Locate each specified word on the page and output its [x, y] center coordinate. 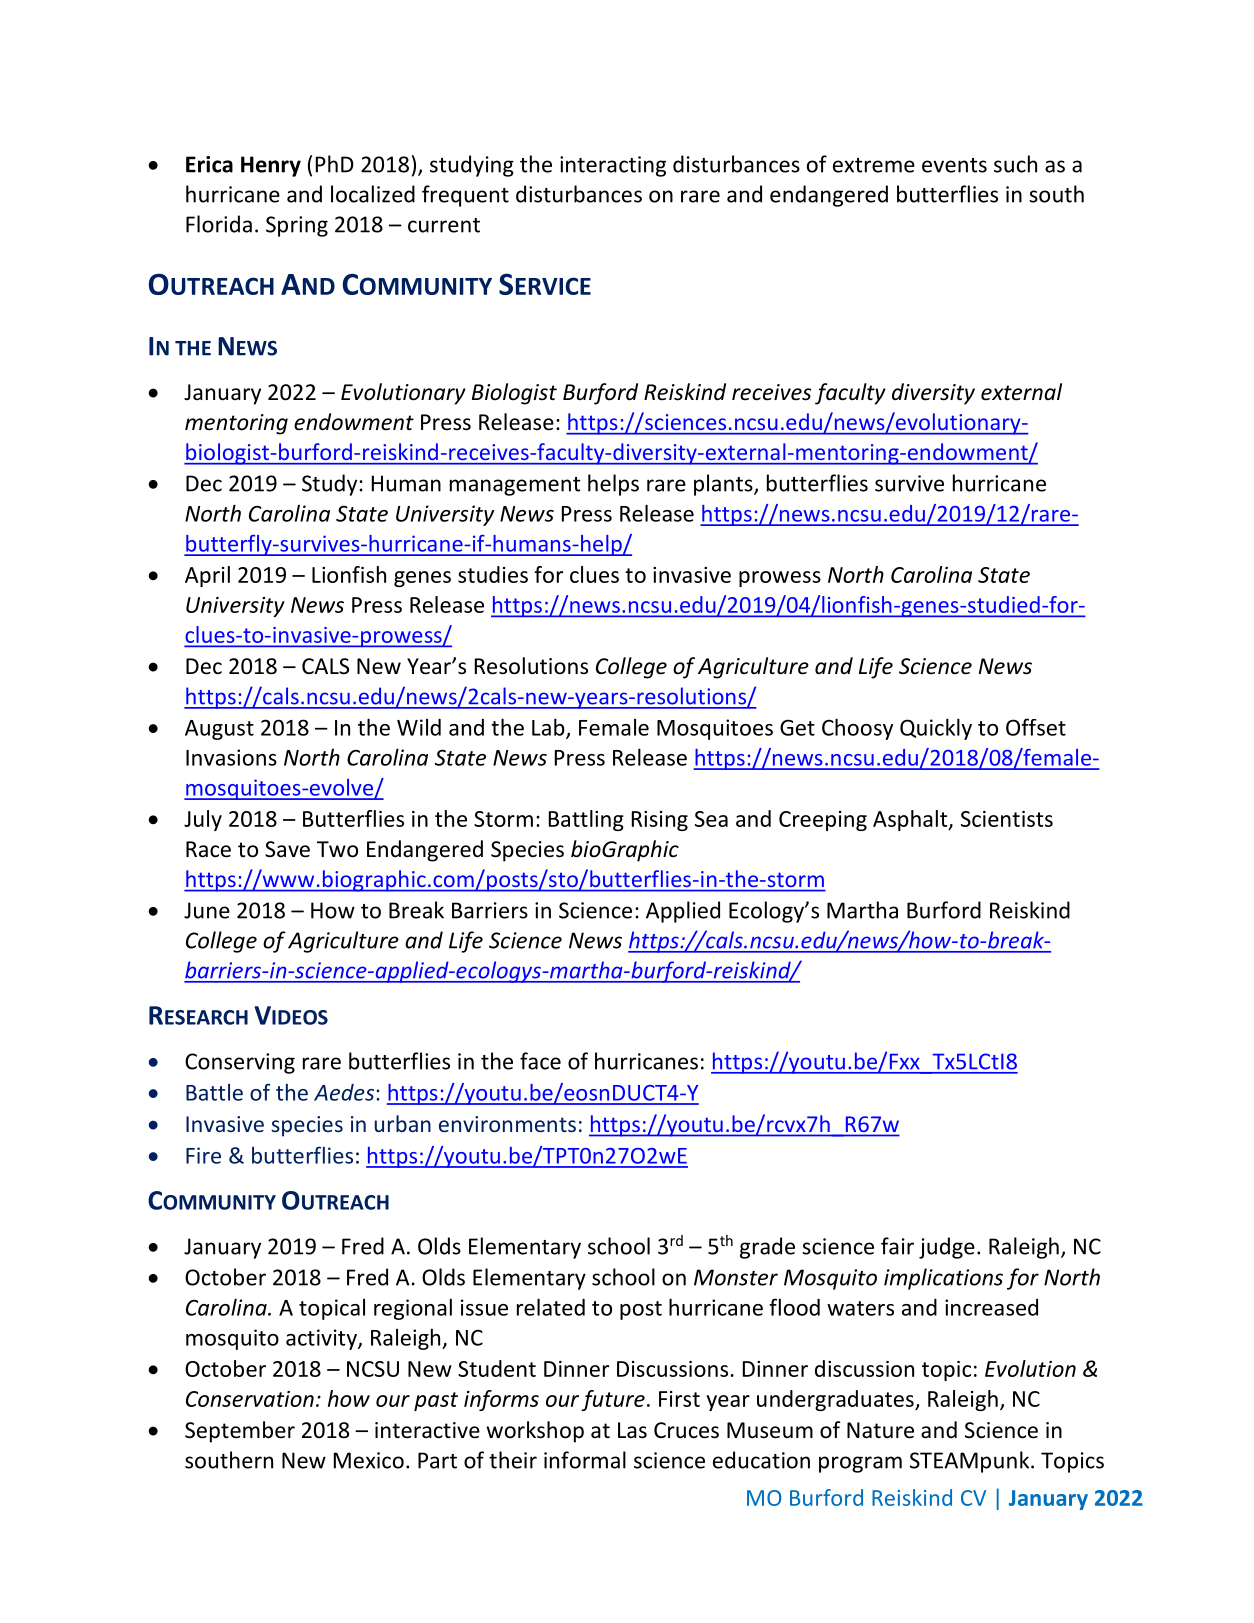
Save [287, 849]
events [954, 165]
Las [632, 1430]
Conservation [250, 1399]
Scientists [1007, 819]
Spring [297, 226]
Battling [586, 820]
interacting [613, 166]
